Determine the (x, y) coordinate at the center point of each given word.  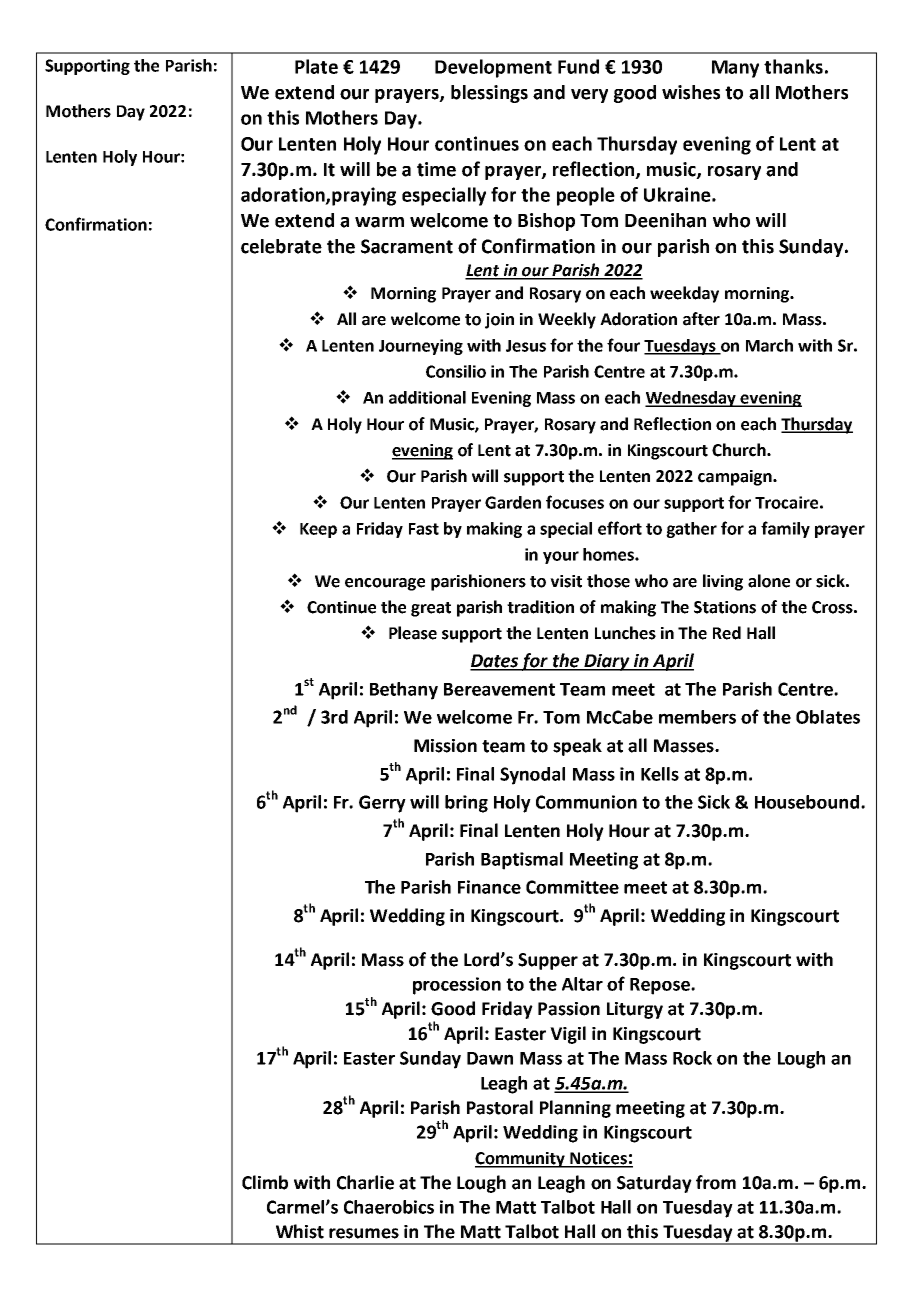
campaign (736, 478)
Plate (316, 66)
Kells (660, 774)
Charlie (365, 1182)
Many (735, 69)
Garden (513, 502)
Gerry (382, 804)
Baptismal (522, 861)
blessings (489, 94)
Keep (318, 530)
